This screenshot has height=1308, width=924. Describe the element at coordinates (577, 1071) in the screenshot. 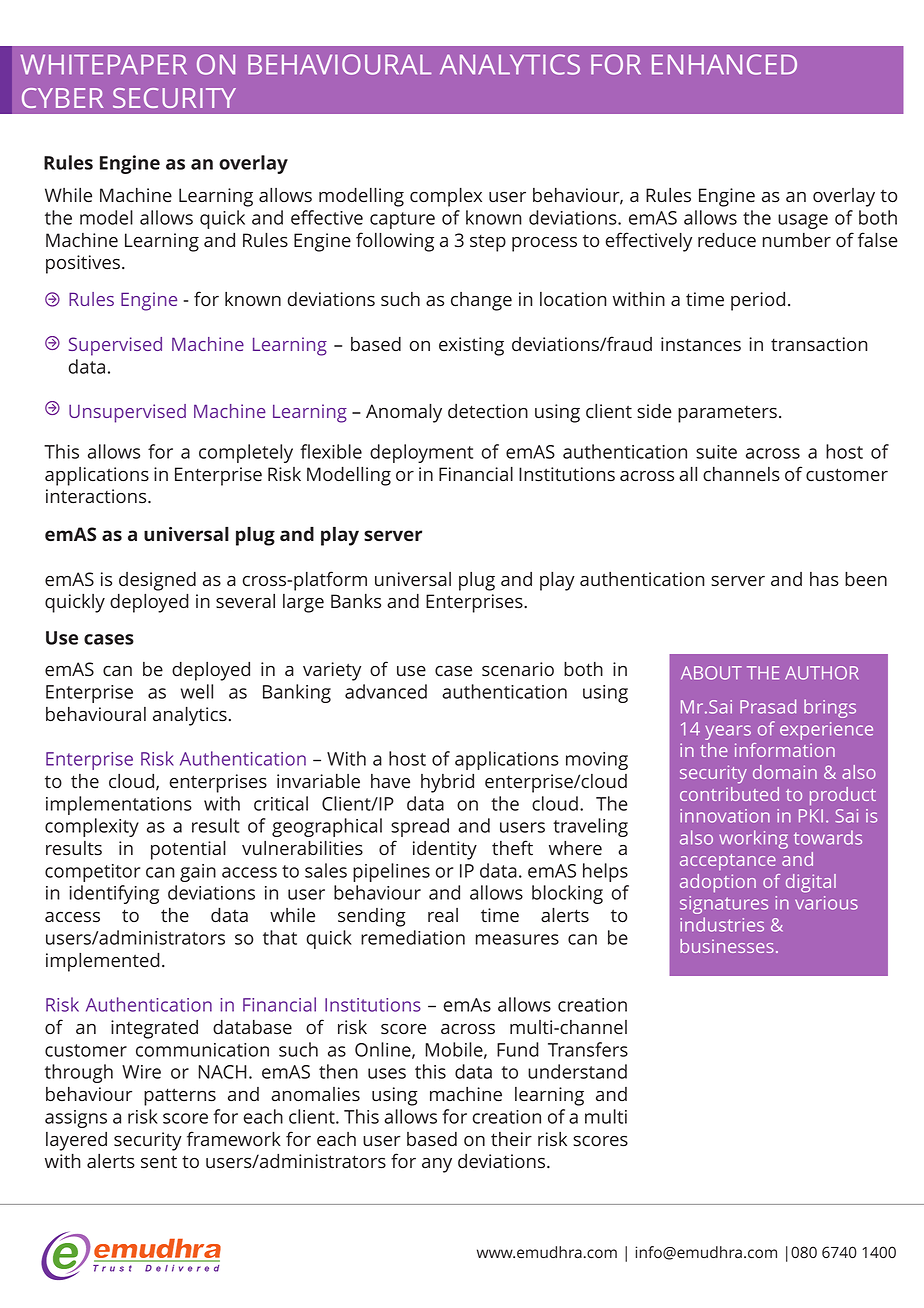

I see `understand` at that location.
